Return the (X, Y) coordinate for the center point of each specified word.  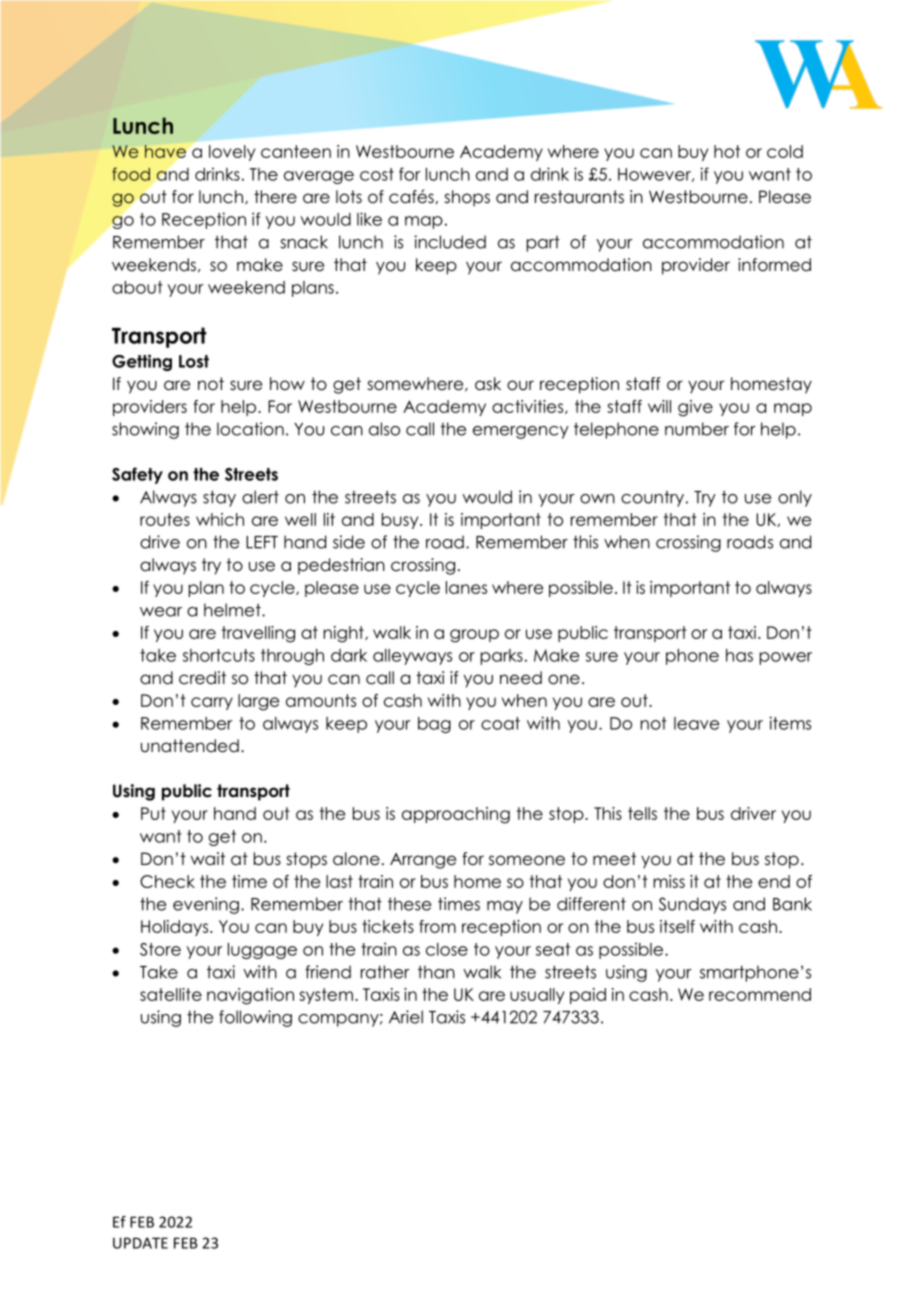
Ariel (406, 1017)
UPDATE (140, 1243)
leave (696, 723)
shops (467, 198)
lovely (232, 153)
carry (212, 703)
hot (727, 151)
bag (434, 725)
